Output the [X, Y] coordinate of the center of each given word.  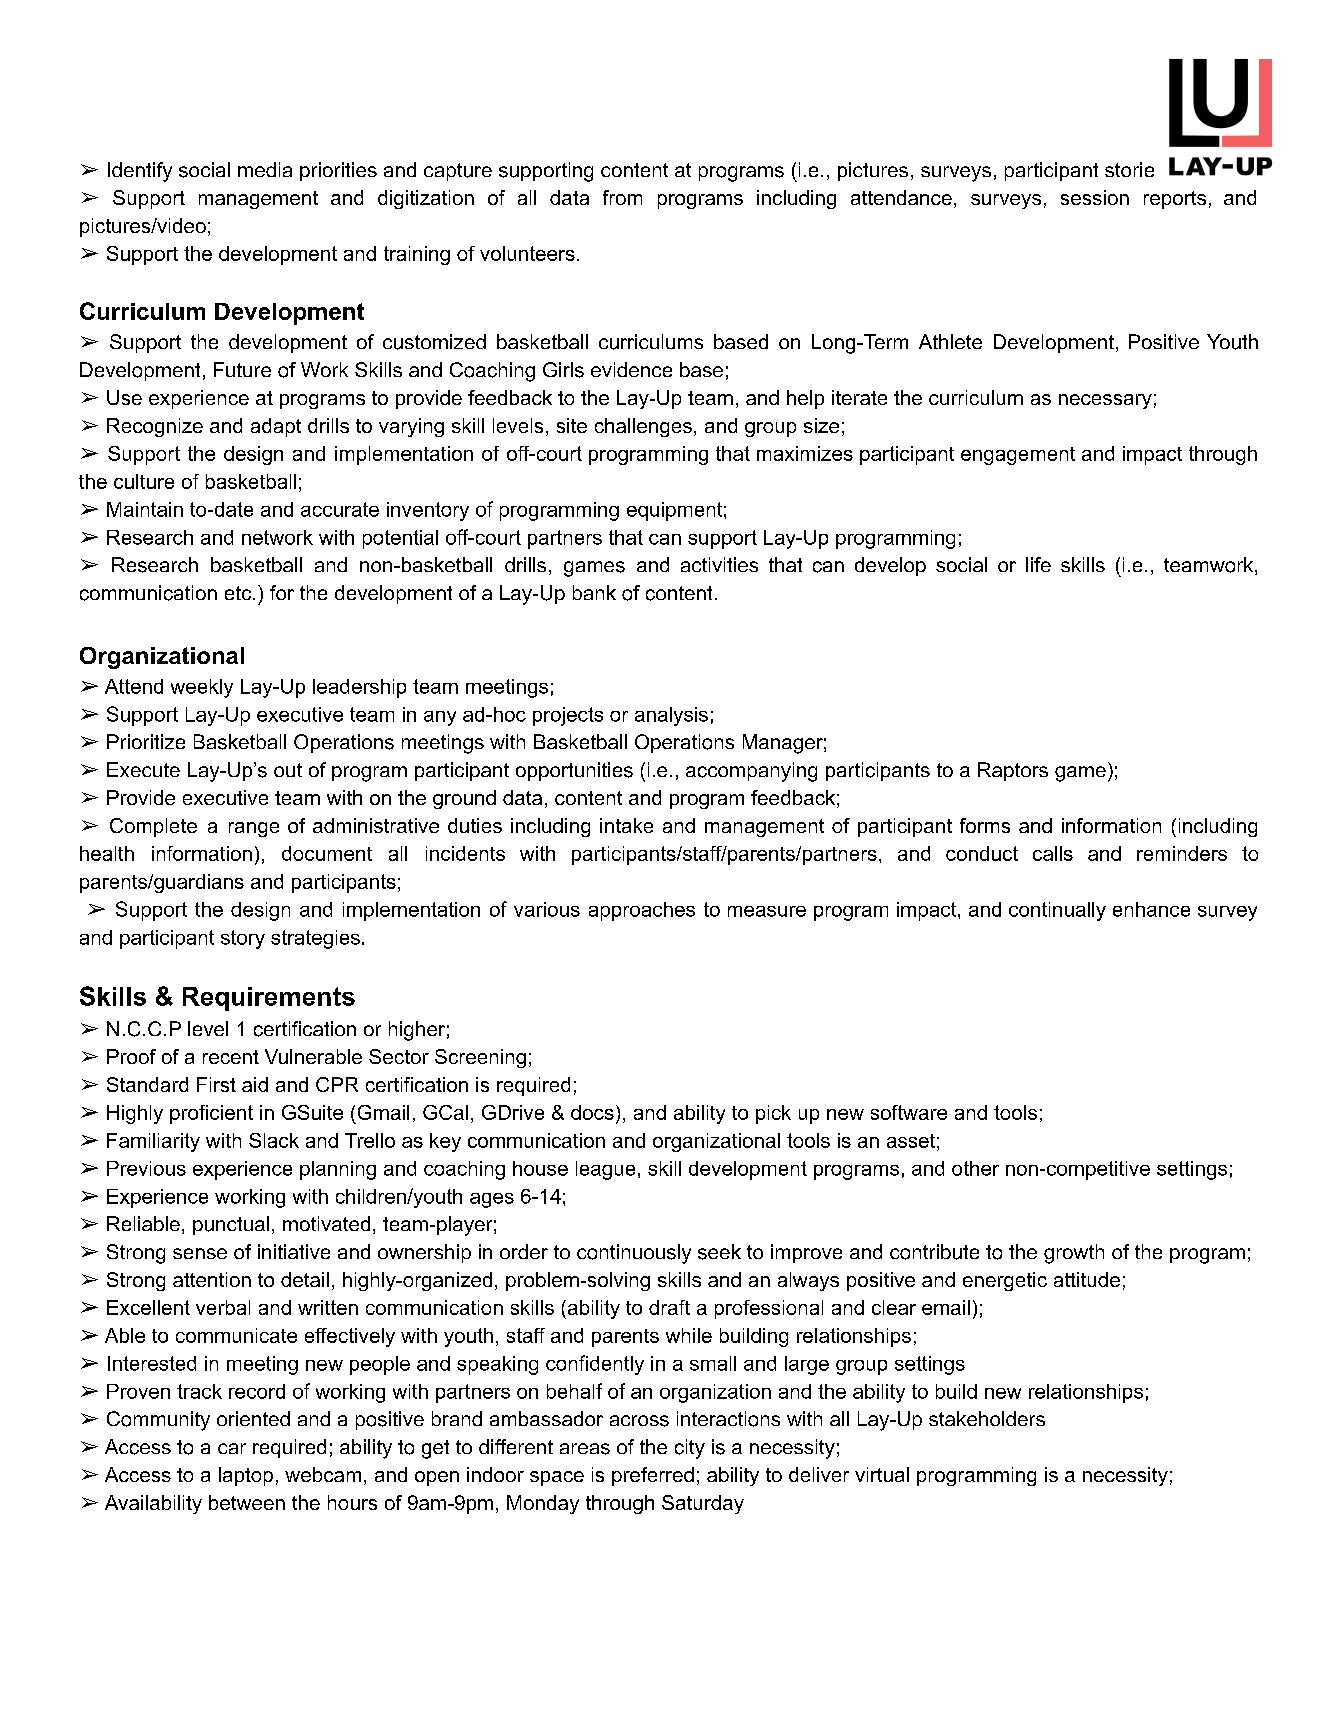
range [254, 829]
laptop [246, 1476]
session [1095, 197]
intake [626, 825]
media [265, 169]
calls [1053, 853]
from [622, 197]
